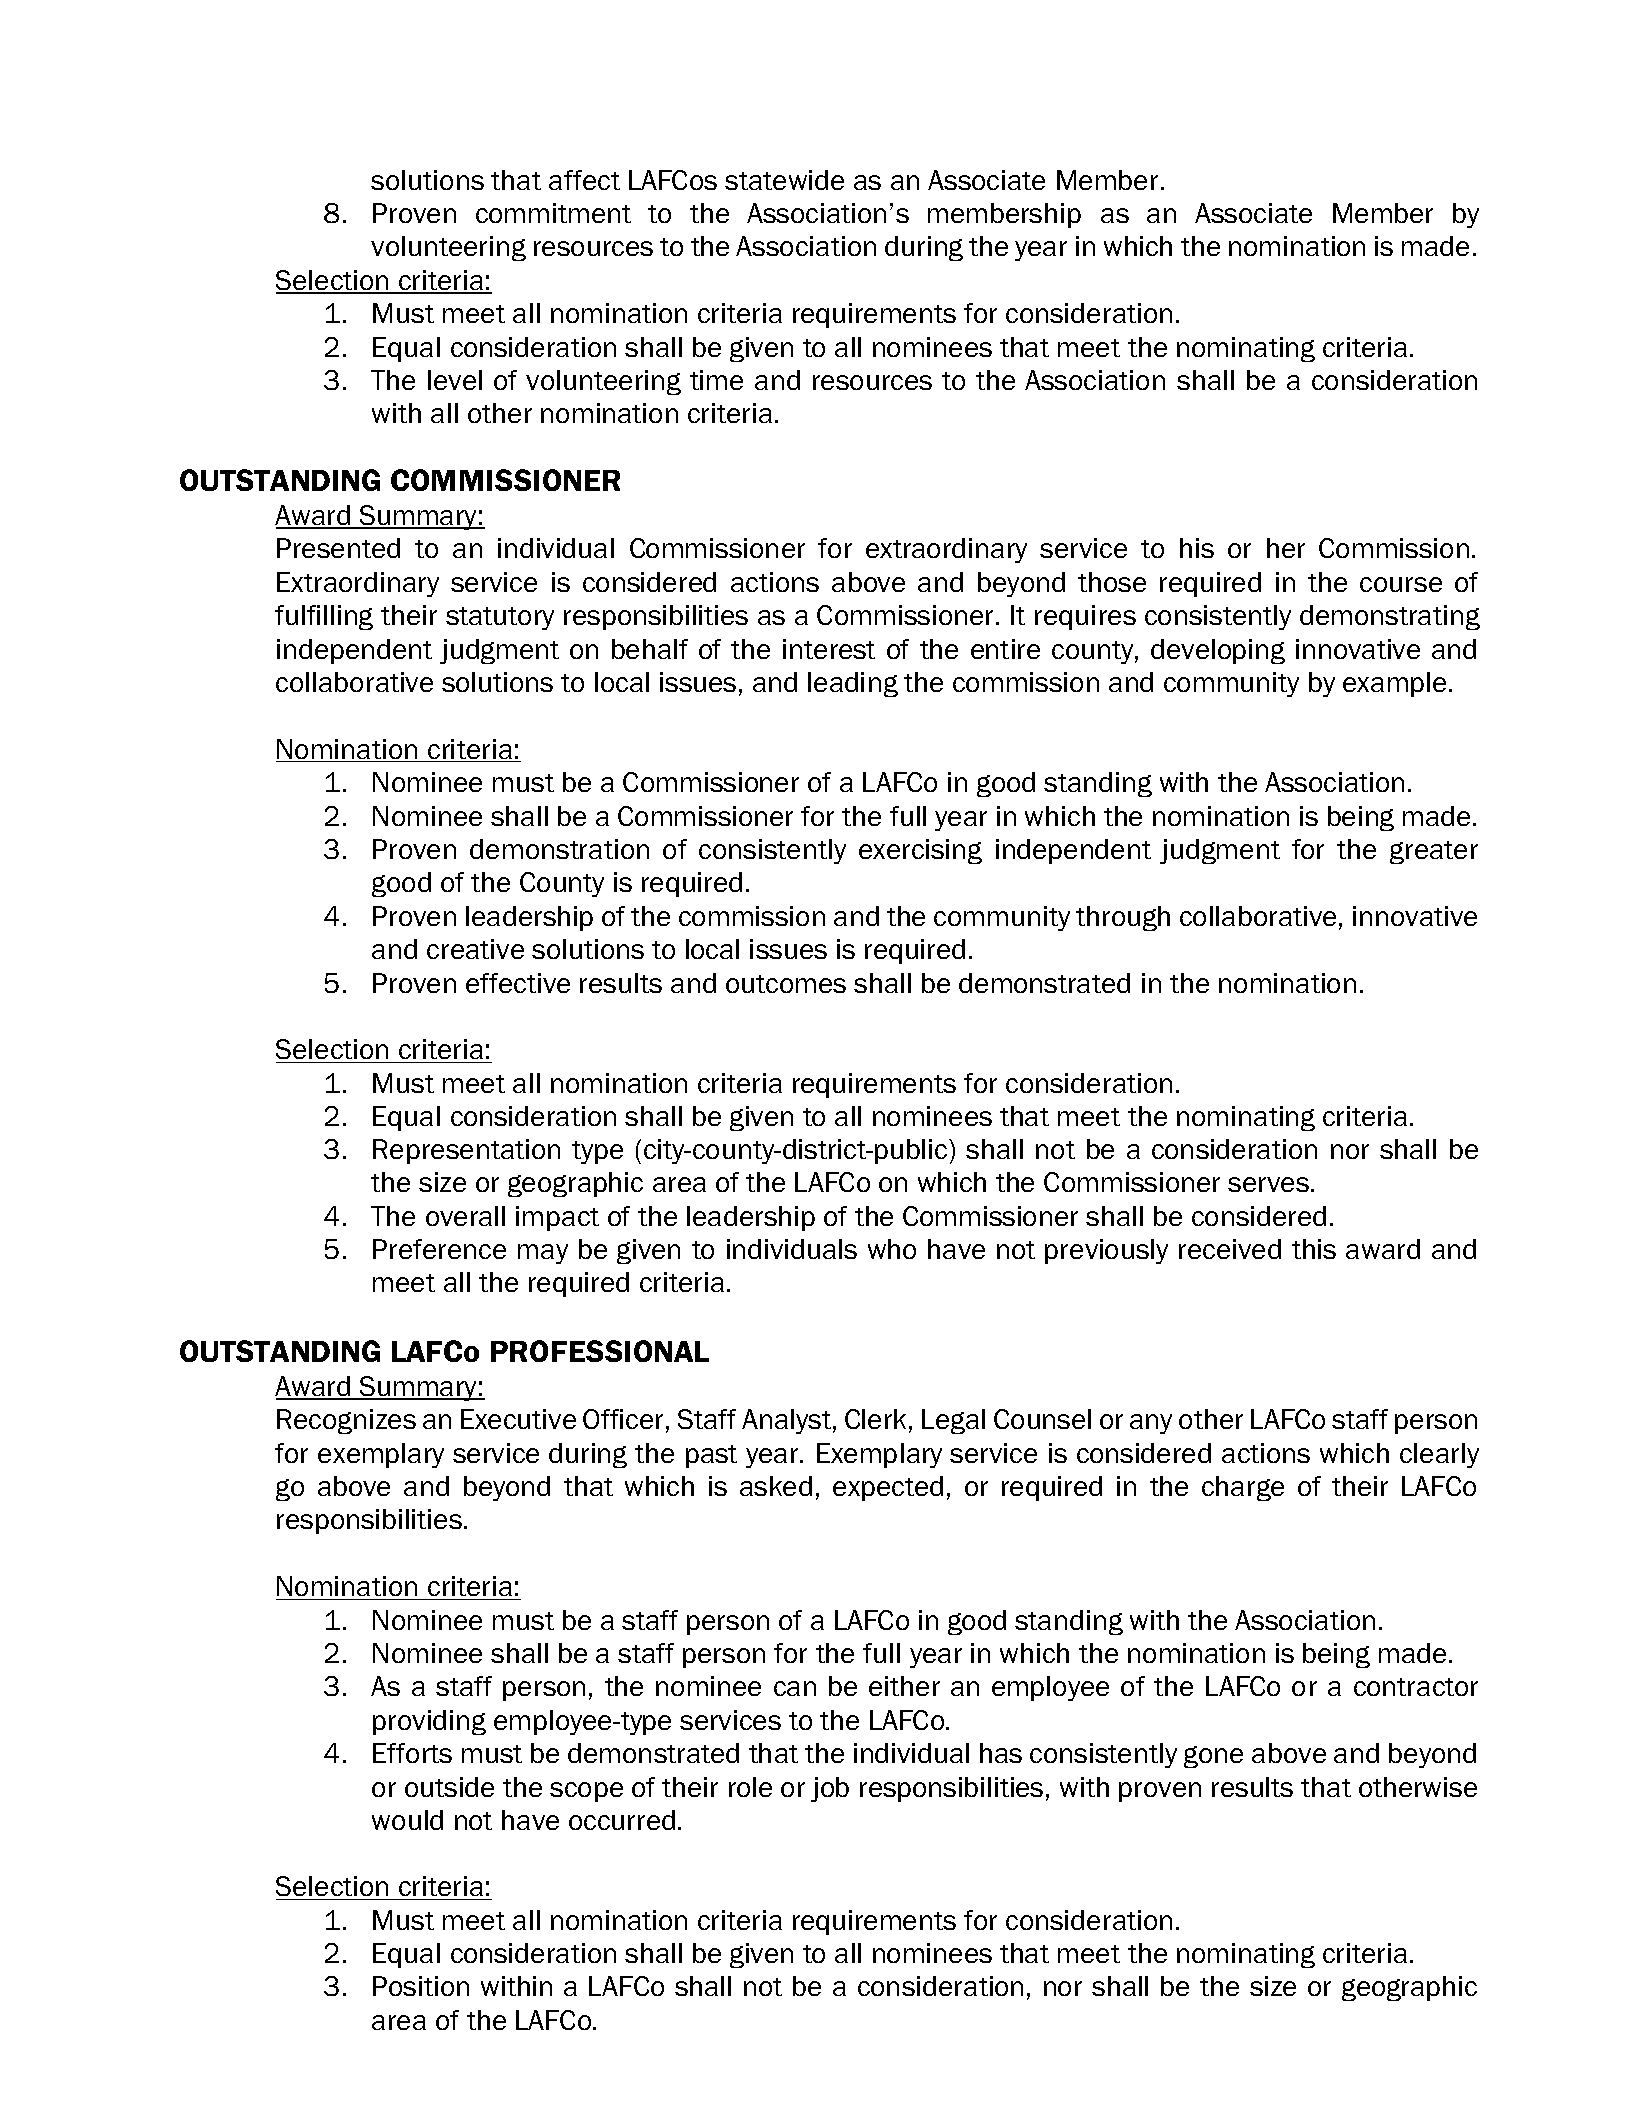  What do you see at coordinates (904, 1686) in the screenshot?
I see `either` at bounding box center [904, 1686].
